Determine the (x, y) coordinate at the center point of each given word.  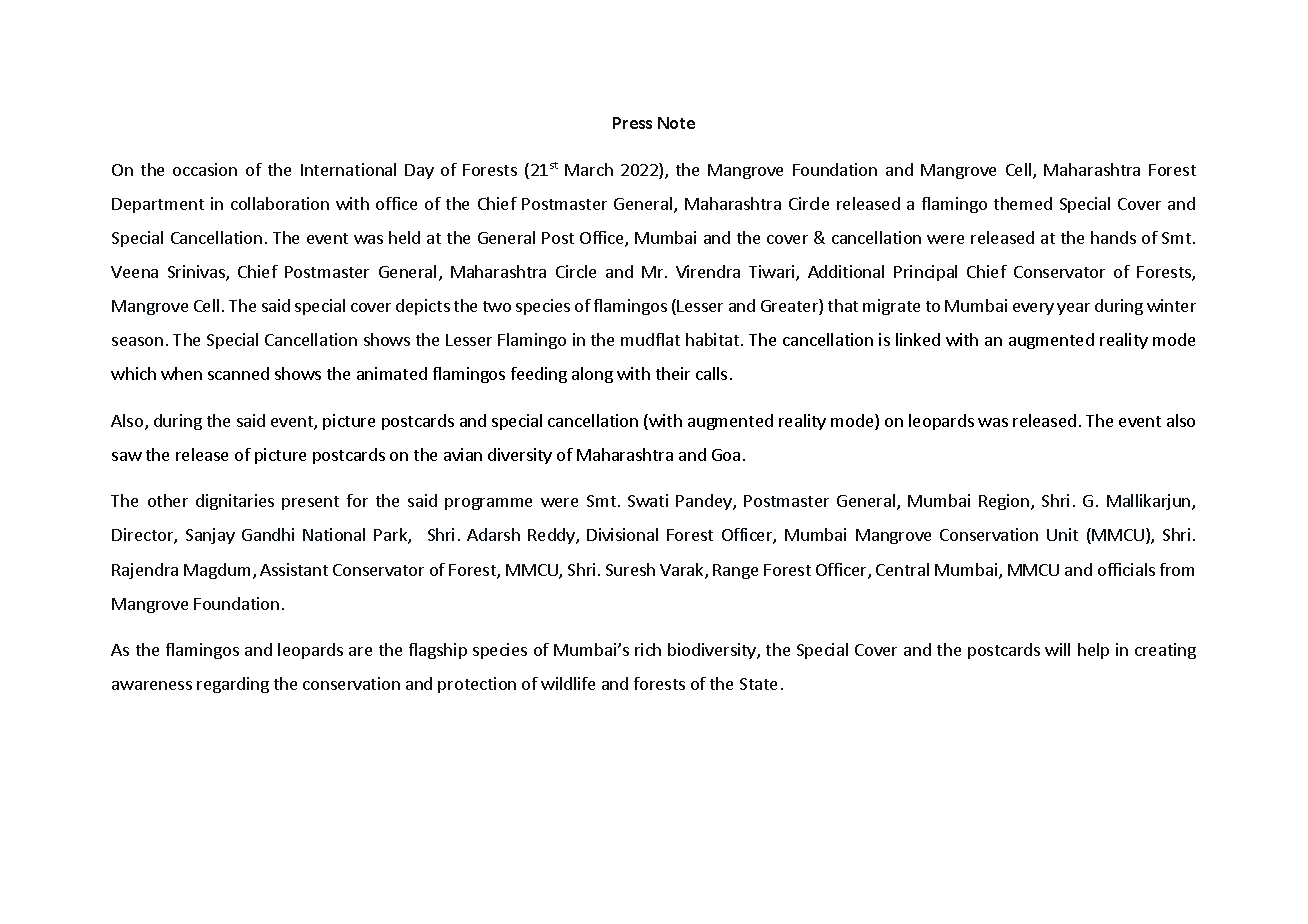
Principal (925, 273)
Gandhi (268, 534)
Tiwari (773, 273)
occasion (205, 169)
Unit (1062, 534)
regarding (233, 685)
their (673, 373)
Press (632, 123)
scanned (238, 373)
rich (648, 649)
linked (918, 339)
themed (1023, 203)
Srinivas (197, 273)
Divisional (622, 534)
